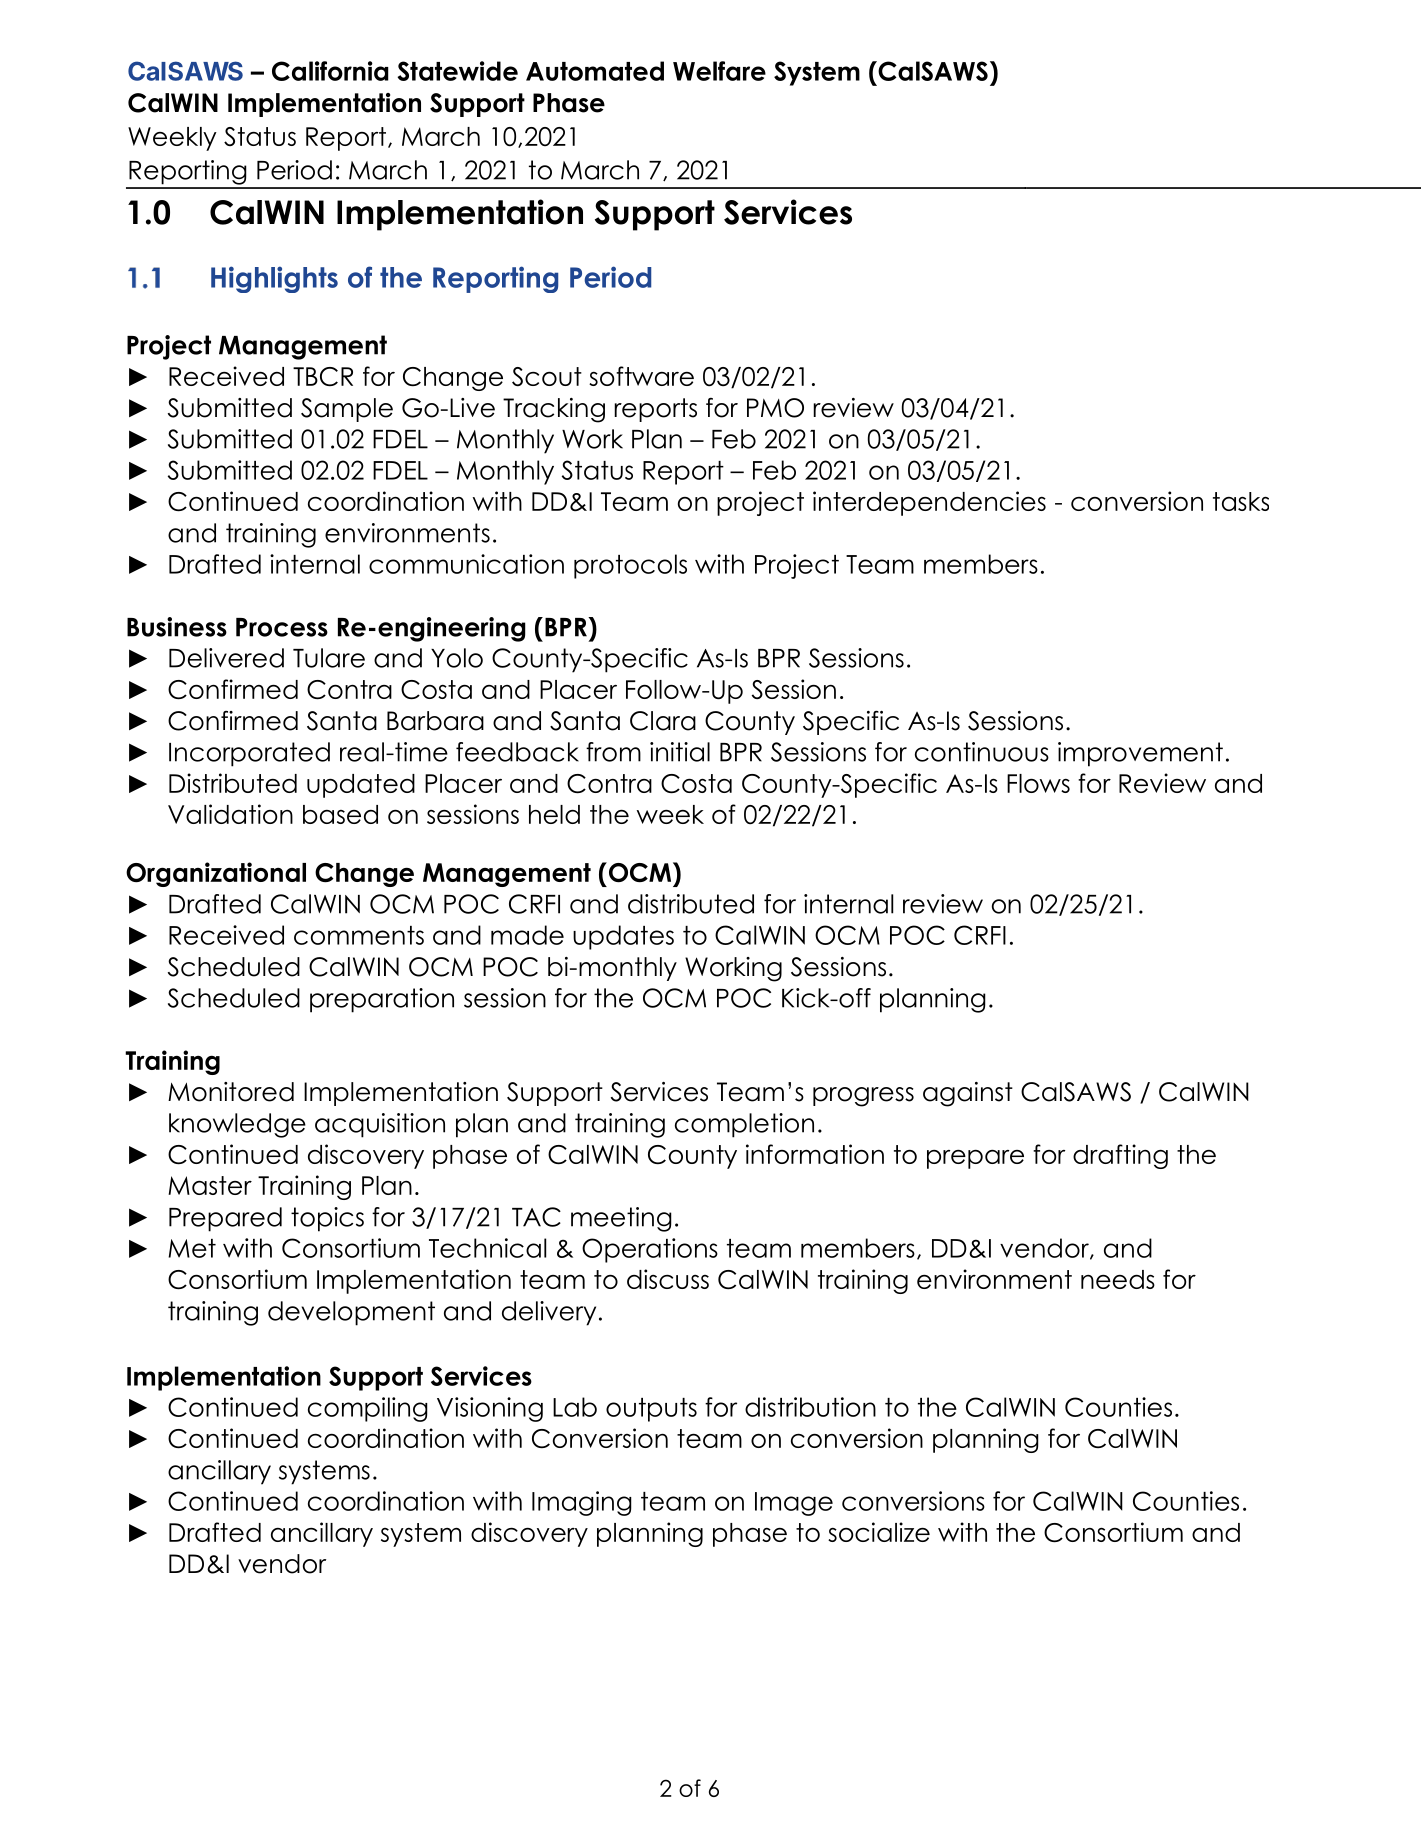 This screenshot has height=1838, width=1421. Describe the element at coordinates (595, 71) in the screenshot. I see `Automated` at that location.
